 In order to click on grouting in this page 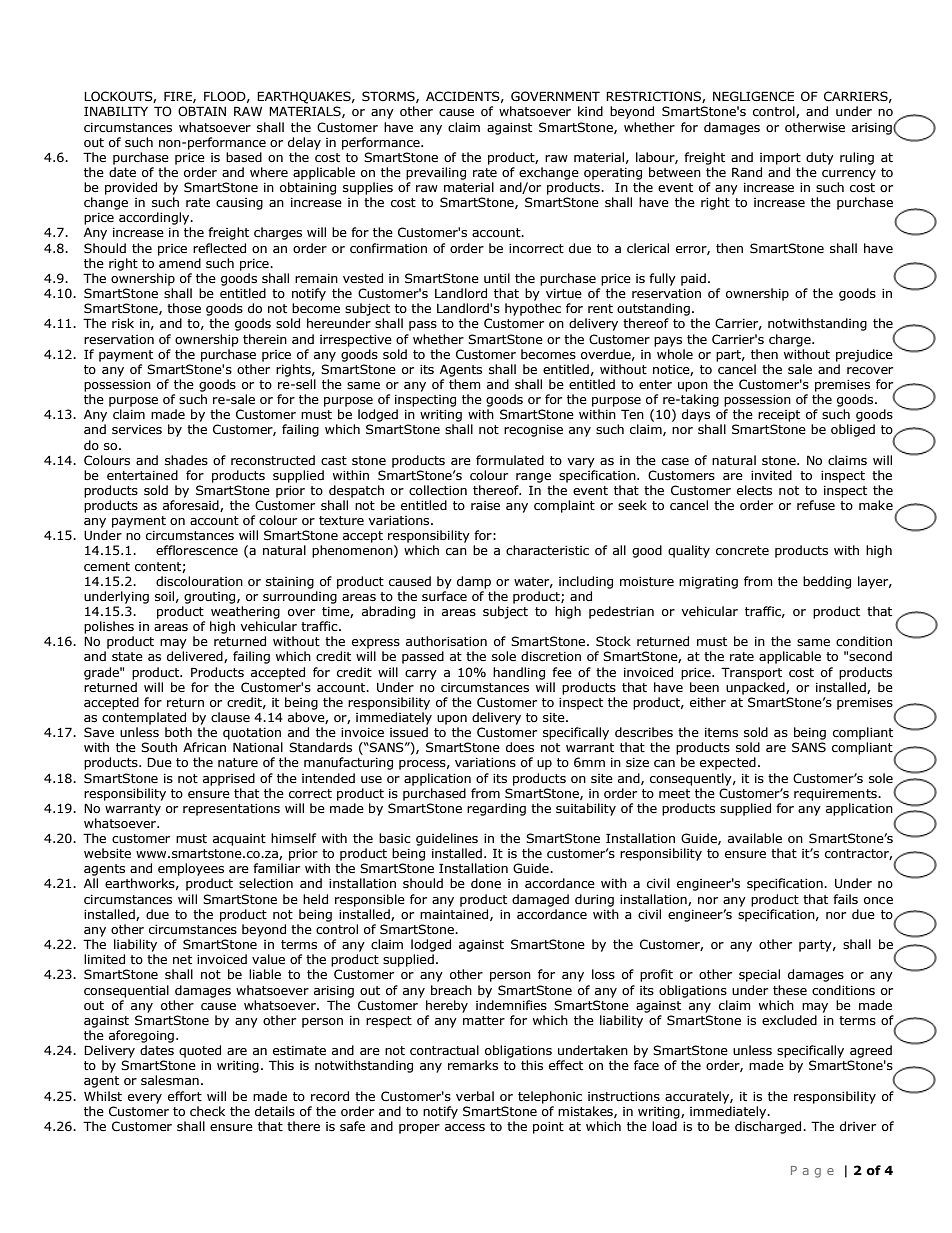, I will do `click(211, 598)`.
